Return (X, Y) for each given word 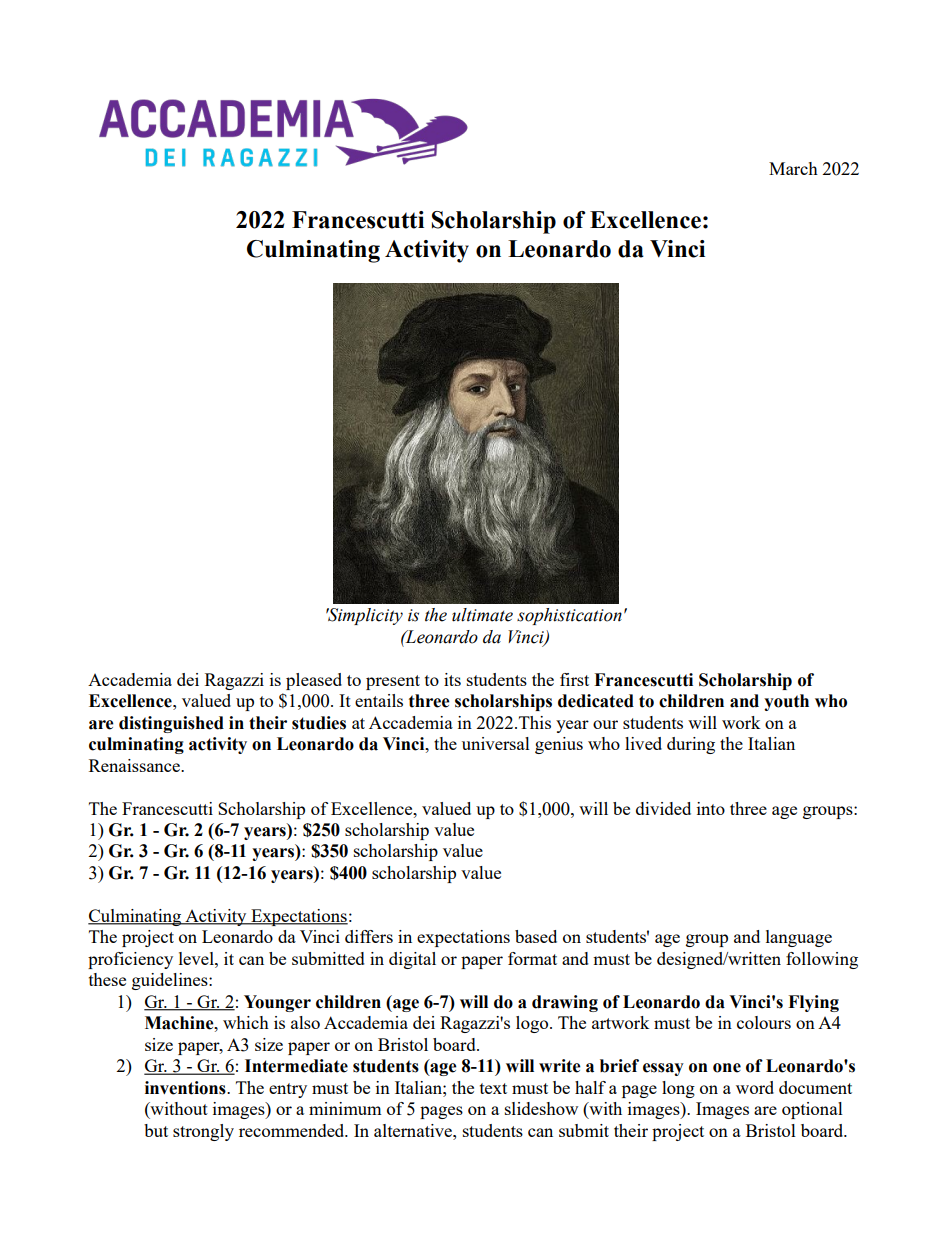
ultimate (482, 615)
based (536, 936)
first (574, 679)
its (452, 679)
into (711, 808)
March (793, 168)
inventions (186, 1088)
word (755, 1087)
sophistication (569, 616)
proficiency (130, 960)
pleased (314, 681)
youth (786, 702)
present (393, 682)
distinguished (171, 724)
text (493, 1088)
